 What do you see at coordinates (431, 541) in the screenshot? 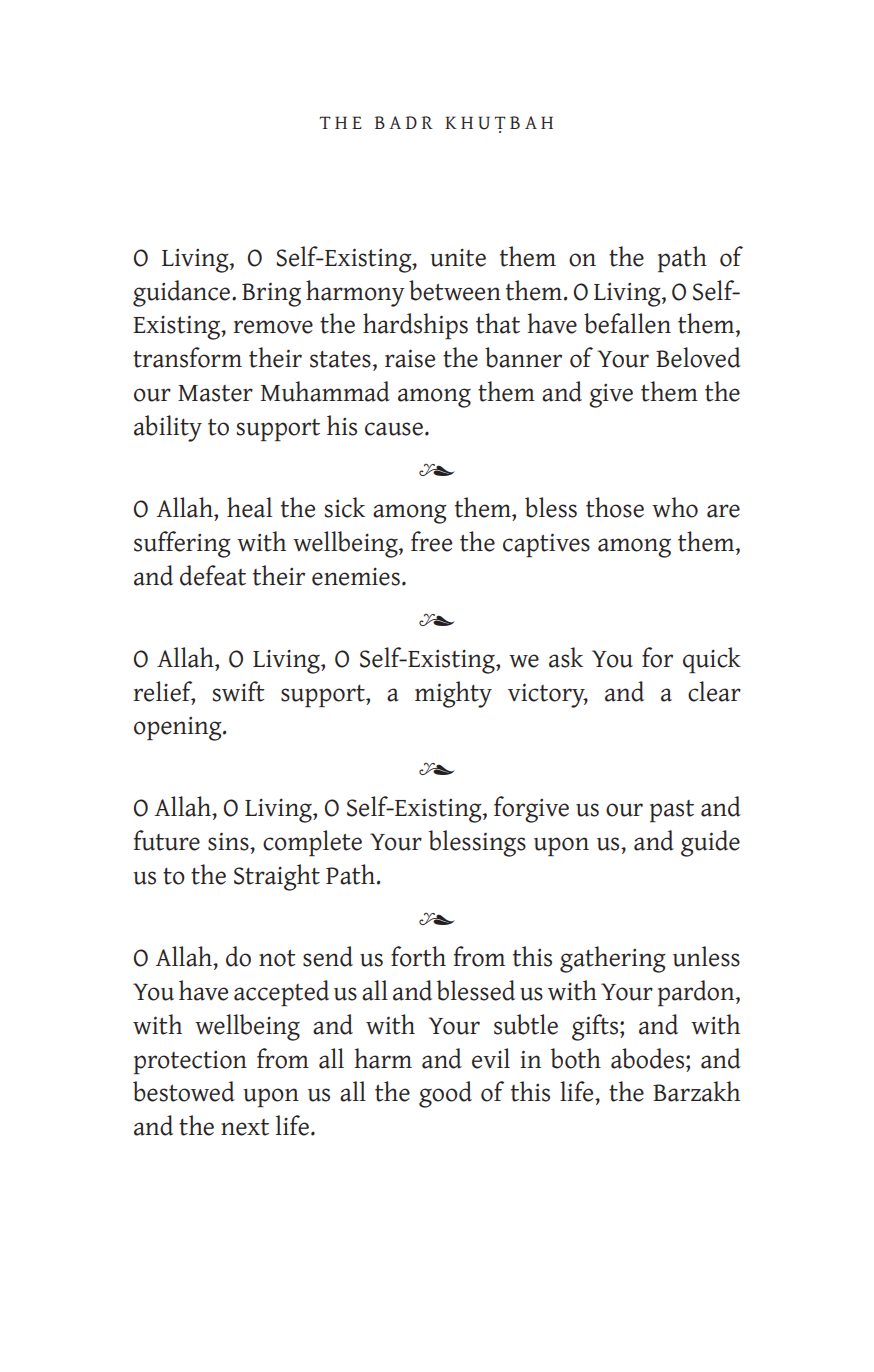
I see `free` at bounding box center [431, 541].
